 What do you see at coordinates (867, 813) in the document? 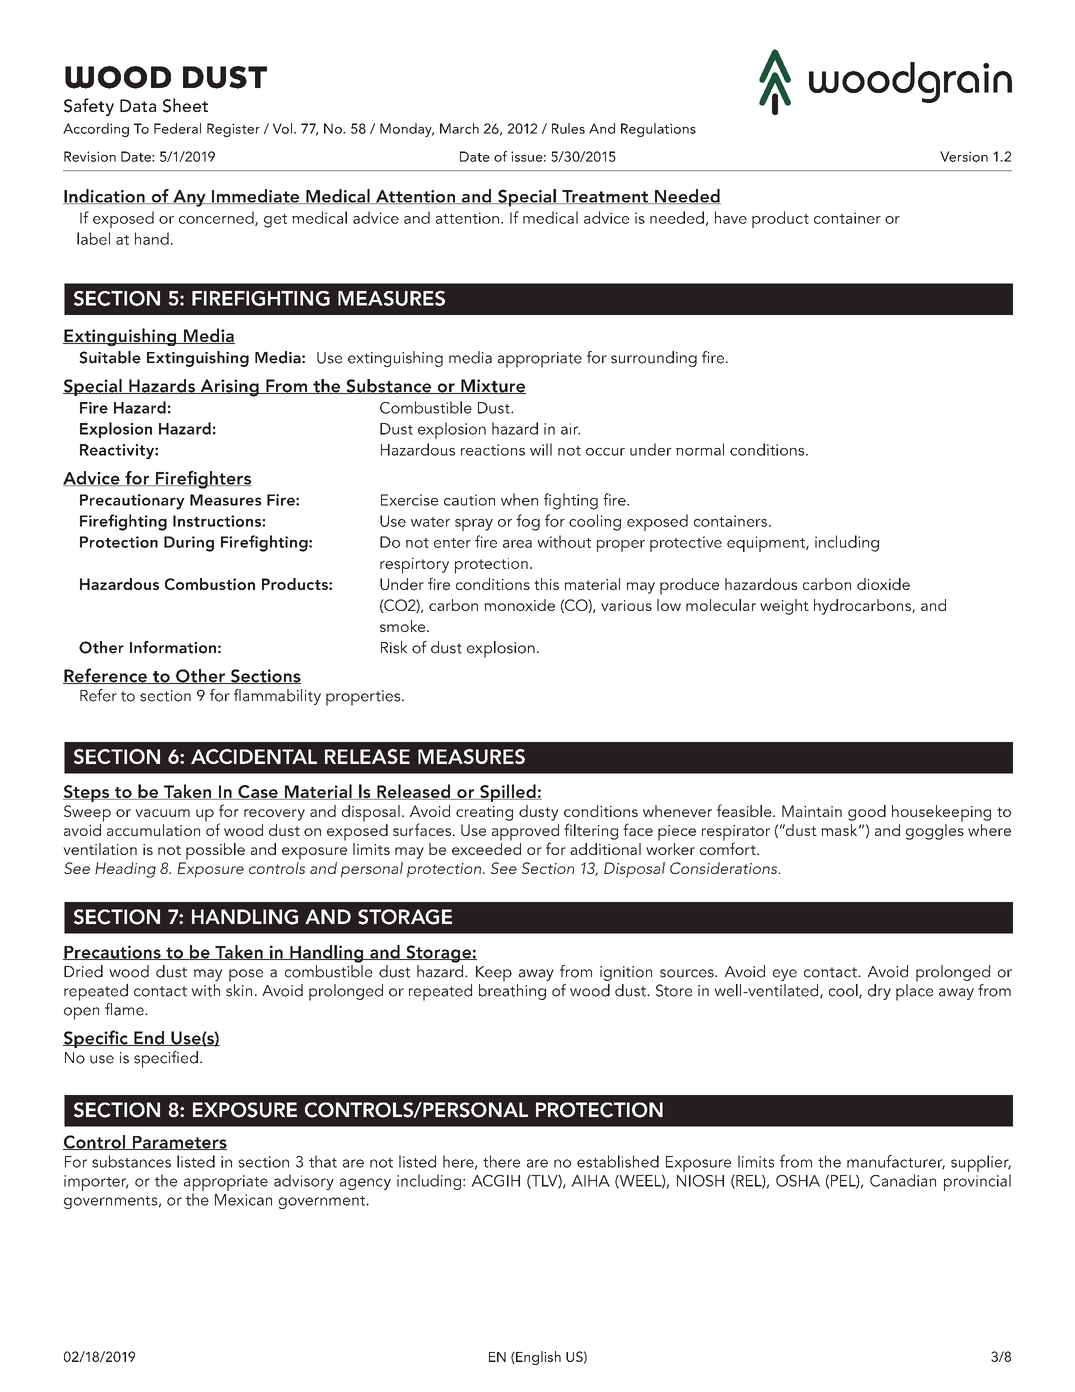
I see `good` at bounding box center [867, 813].
